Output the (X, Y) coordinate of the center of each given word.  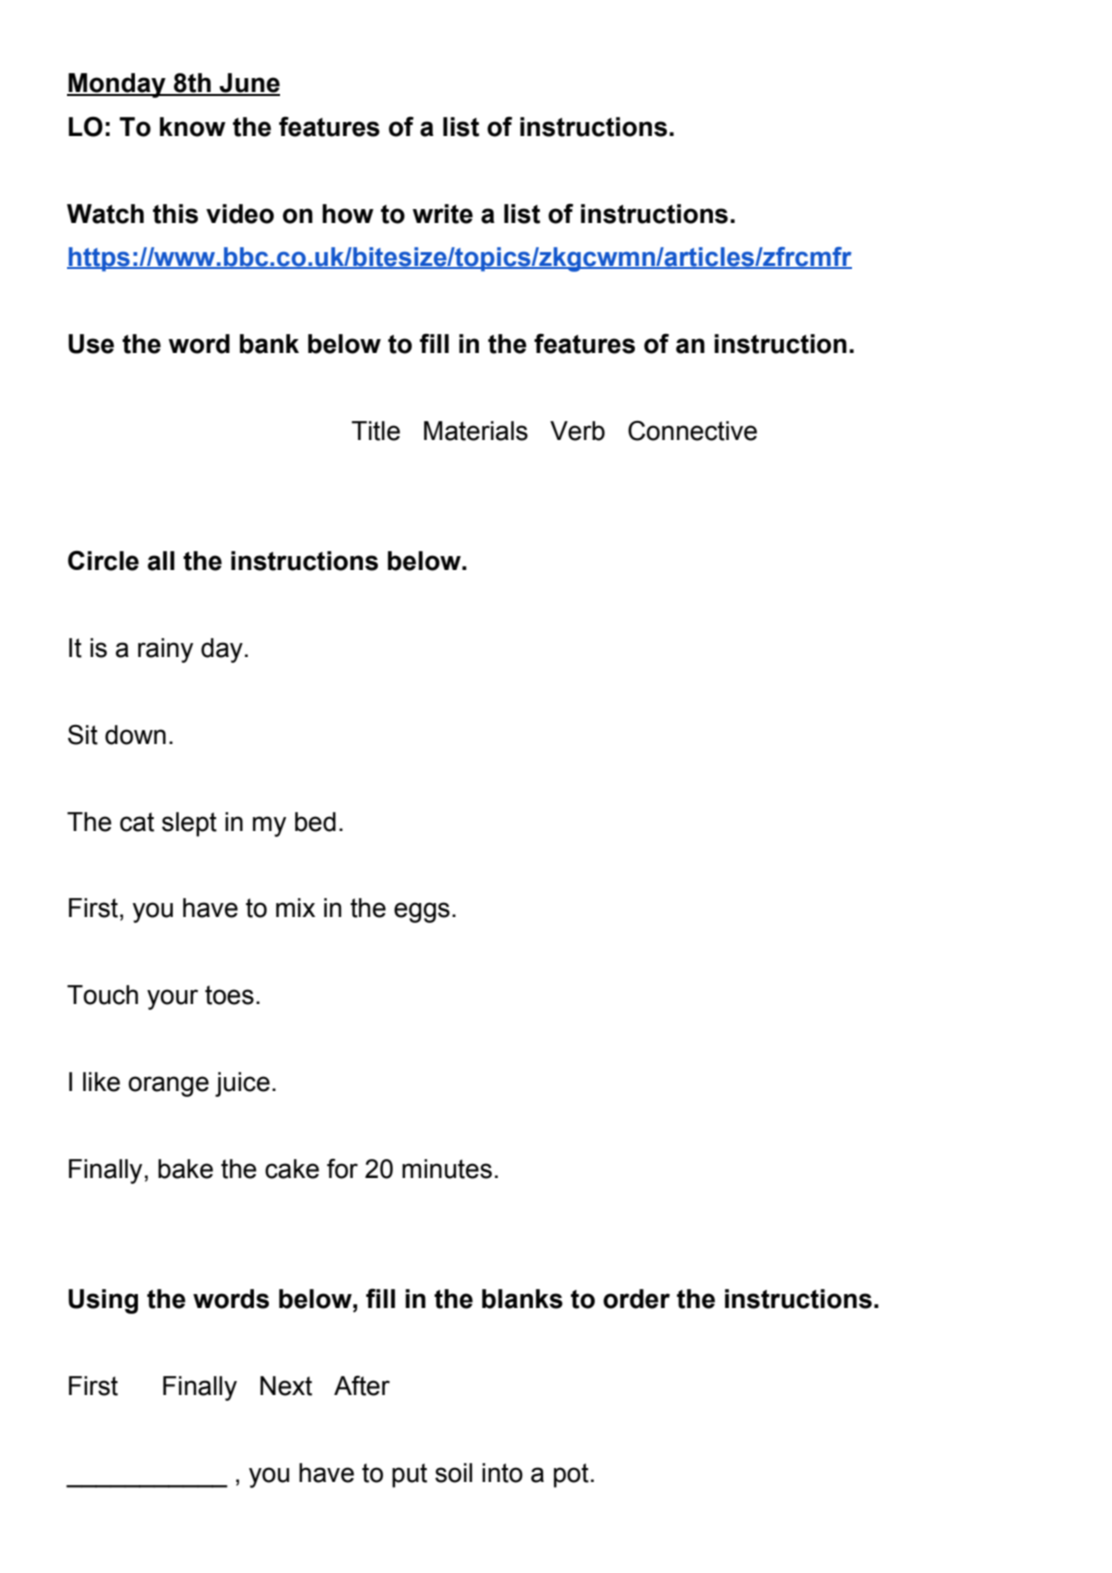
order (636, 1299)
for (342, 1169)
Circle (103, 561)
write (443, 214)
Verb (577, 431)
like (101, 1082)
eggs (422, 912)
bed (315, 822)
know (193, 127)
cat (137, 822)
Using (103, 1301)
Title (376, 431)
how (348, 214)
